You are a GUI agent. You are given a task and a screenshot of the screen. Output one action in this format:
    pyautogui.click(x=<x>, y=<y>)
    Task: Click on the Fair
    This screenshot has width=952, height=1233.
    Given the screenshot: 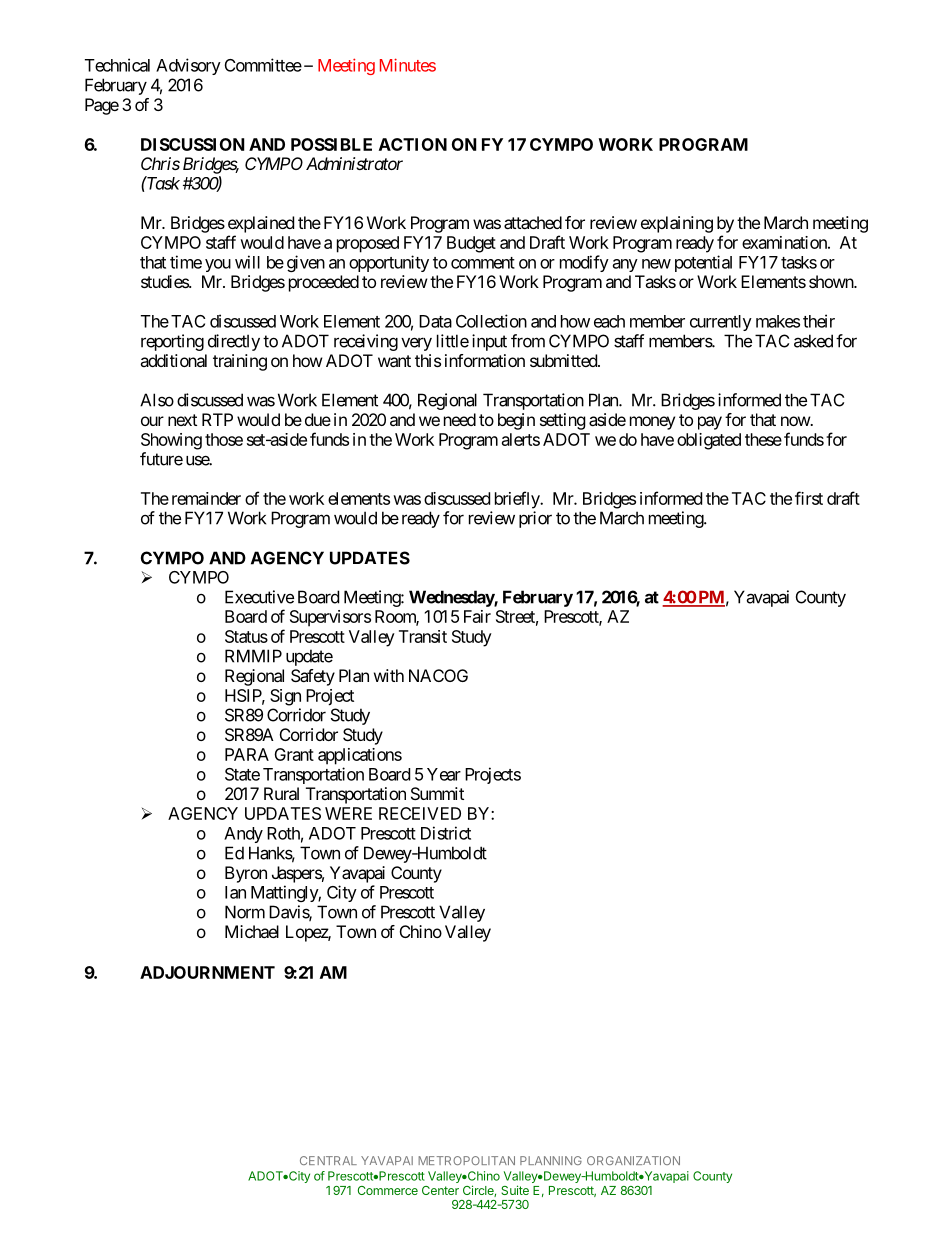 What is the action you would take?
    pyautogui.click(x=477, y=616)
